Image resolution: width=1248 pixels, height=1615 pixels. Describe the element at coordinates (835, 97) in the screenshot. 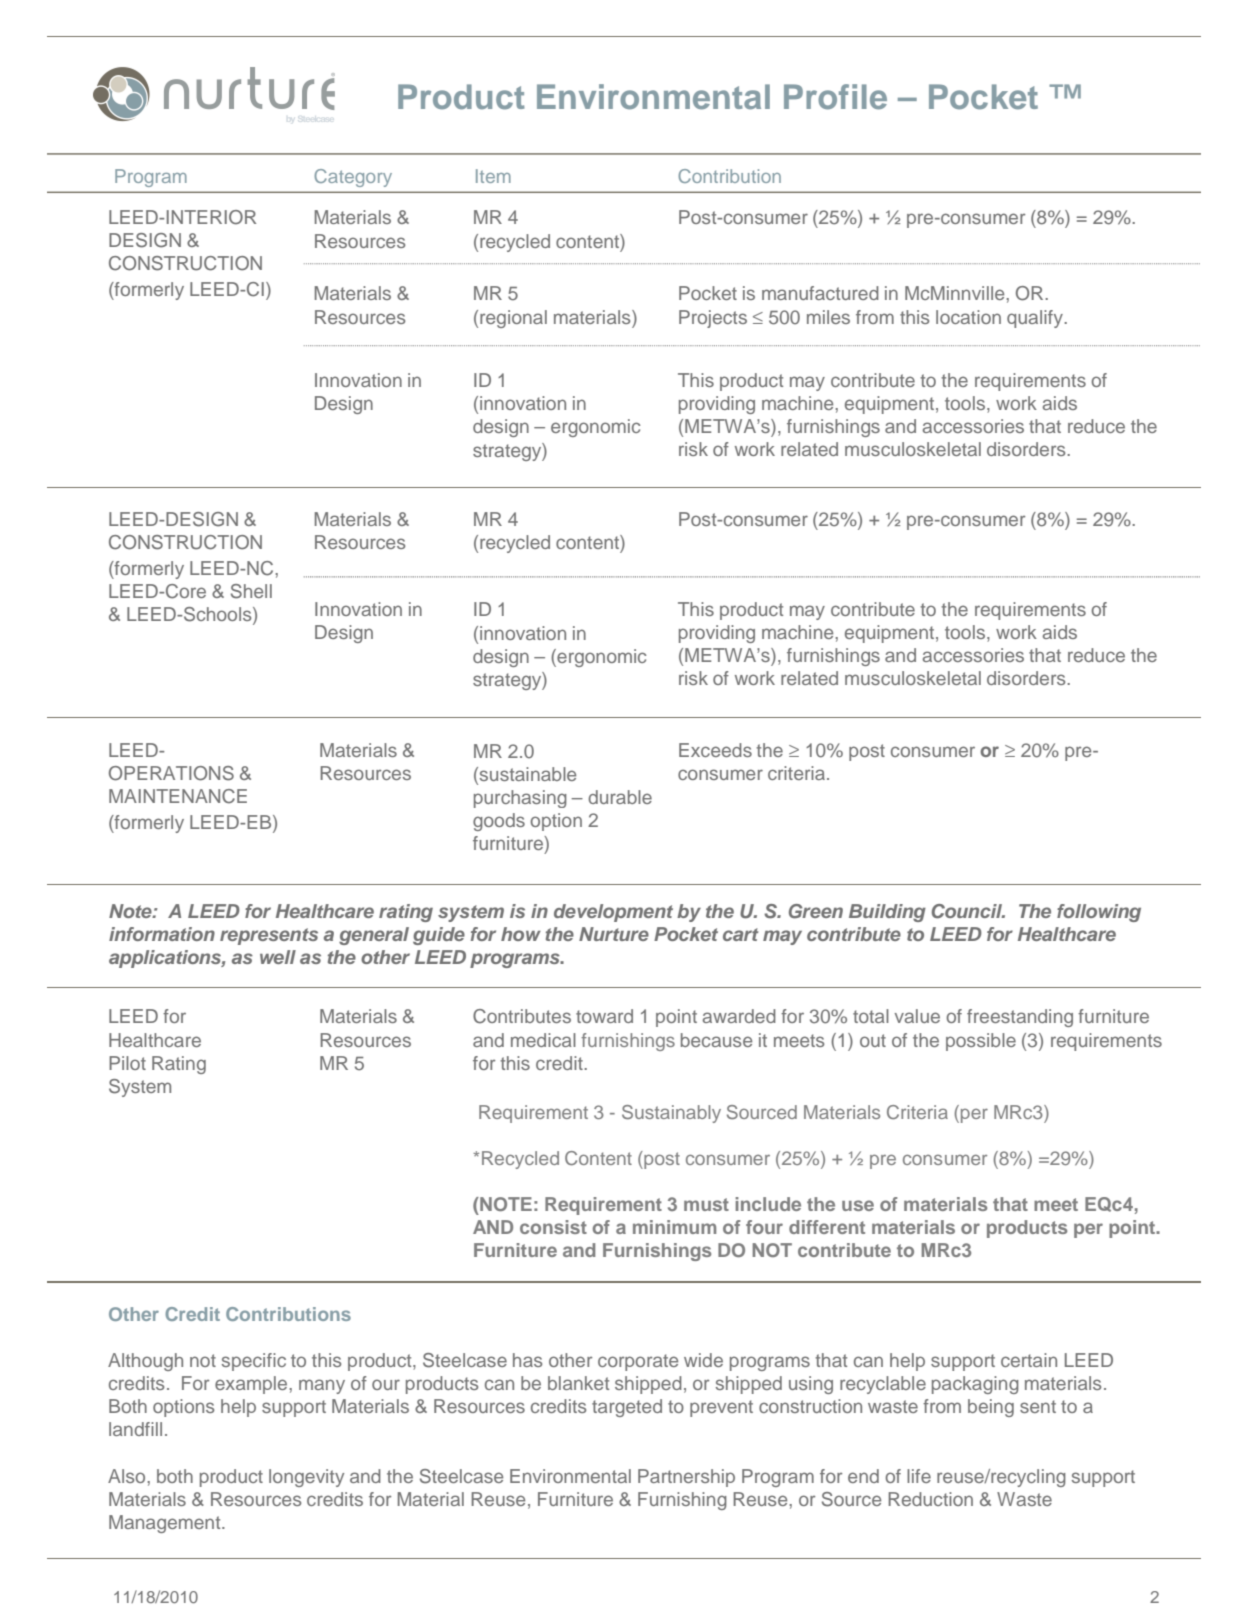

I see `Profile` at that location.
